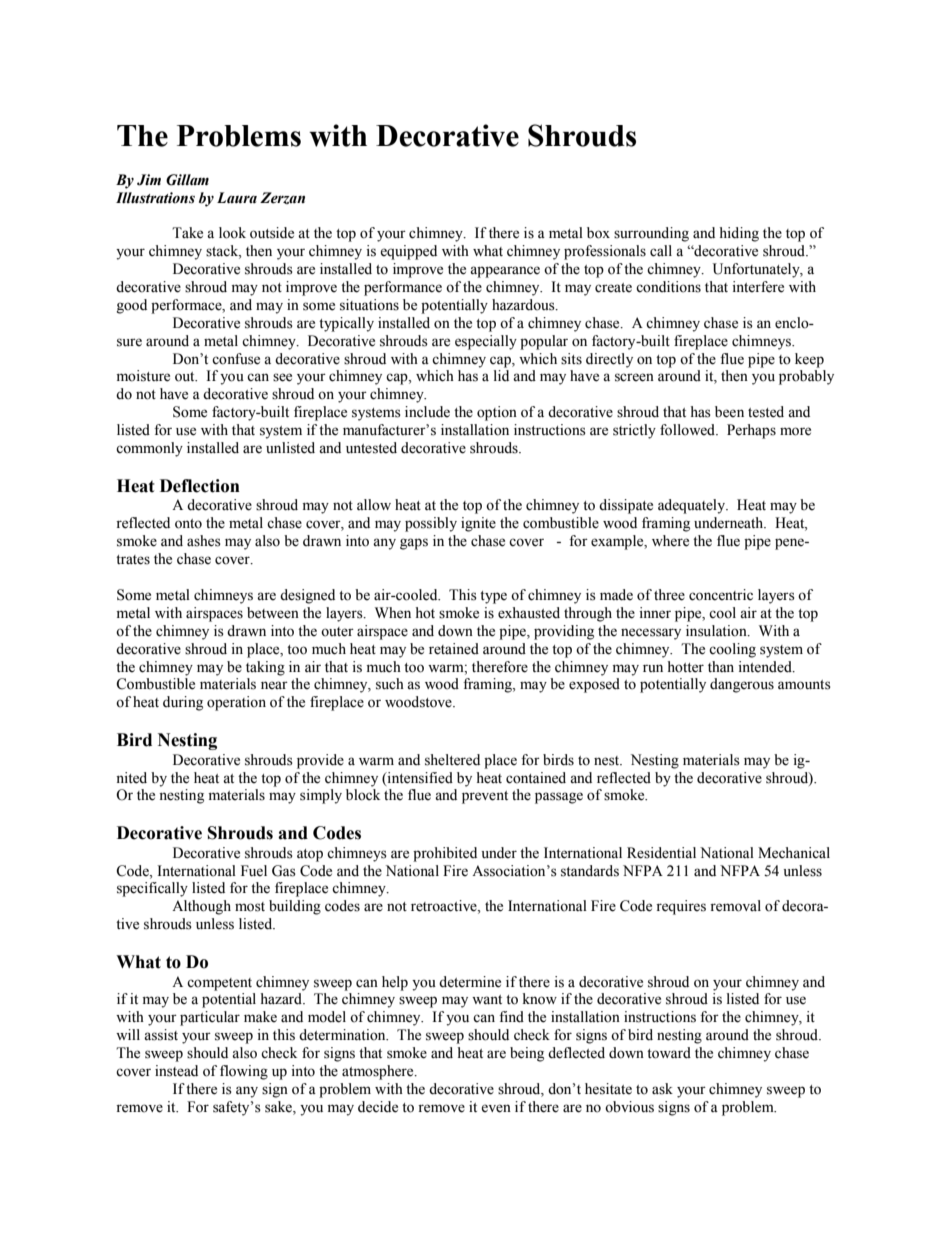  Describe the element at coordinates (176, 1071) in the image. I see `instead` at that location.
